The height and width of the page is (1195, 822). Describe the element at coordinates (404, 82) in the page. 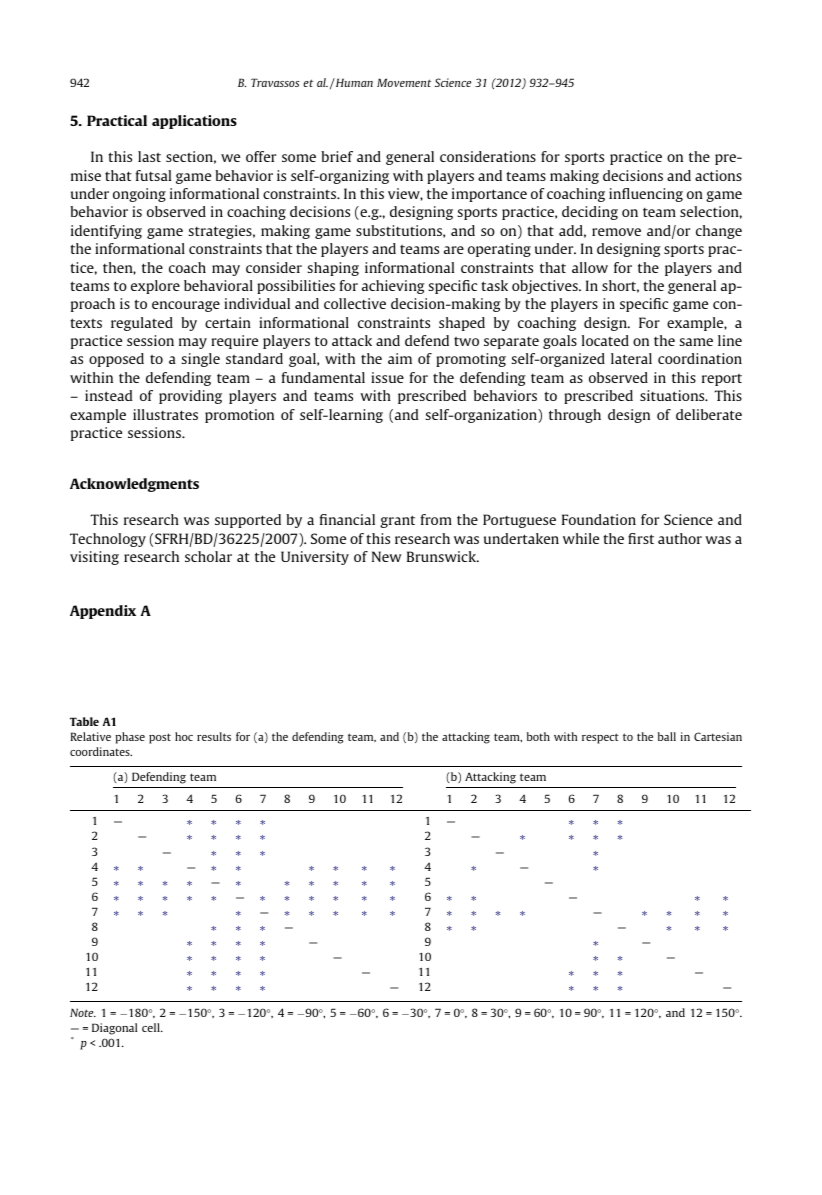

I see `Movement` at that location.
